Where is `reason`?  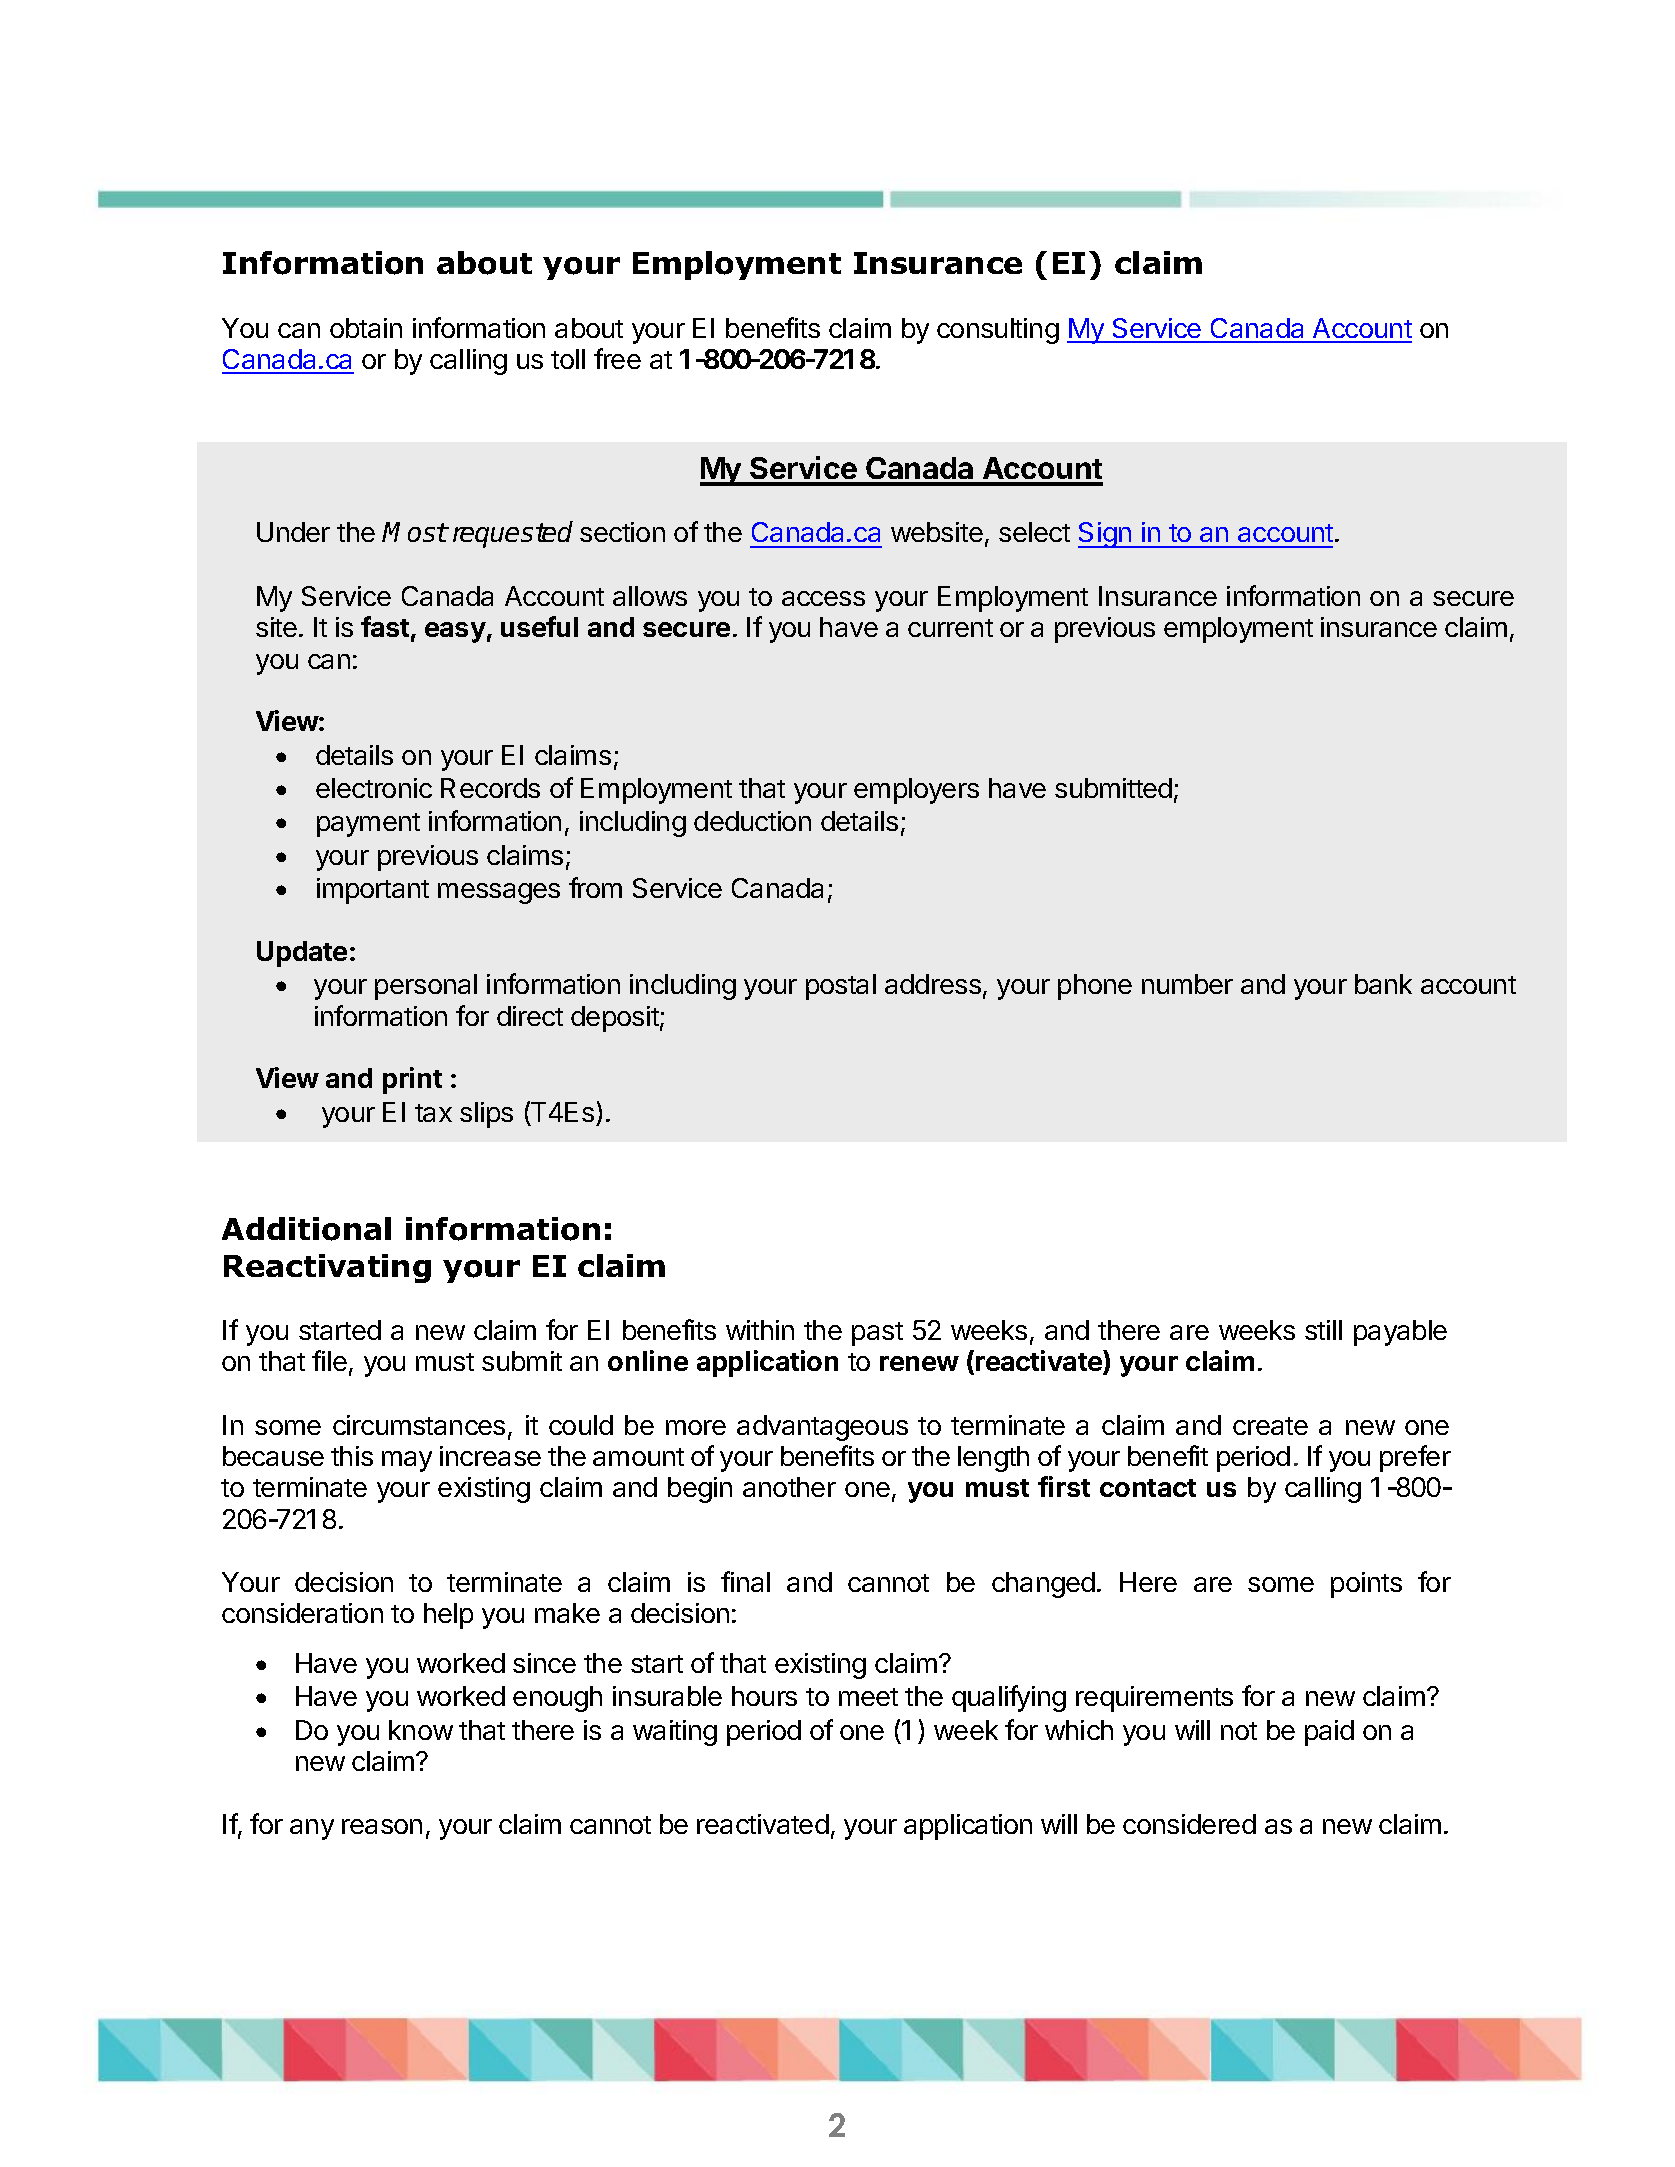 reason is located at coordinates (382, 1826).
